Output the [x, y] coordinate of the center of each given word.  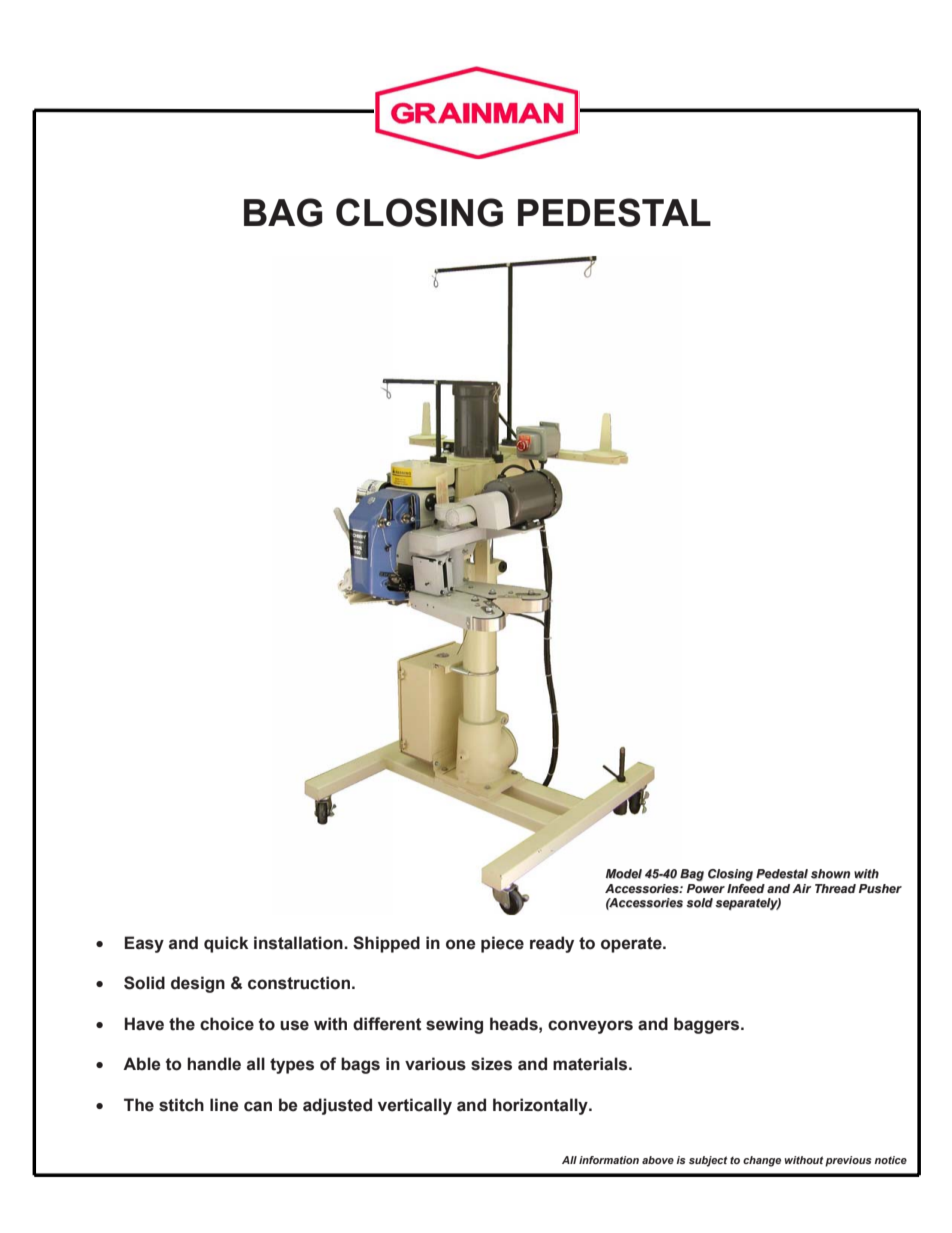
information [609, 1160]
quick [226, 944]
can [258, 1106]
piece [502, 944]
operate [632, 945]
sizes [491, 1064]
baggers [708, 1025]
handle [214, 1064]
